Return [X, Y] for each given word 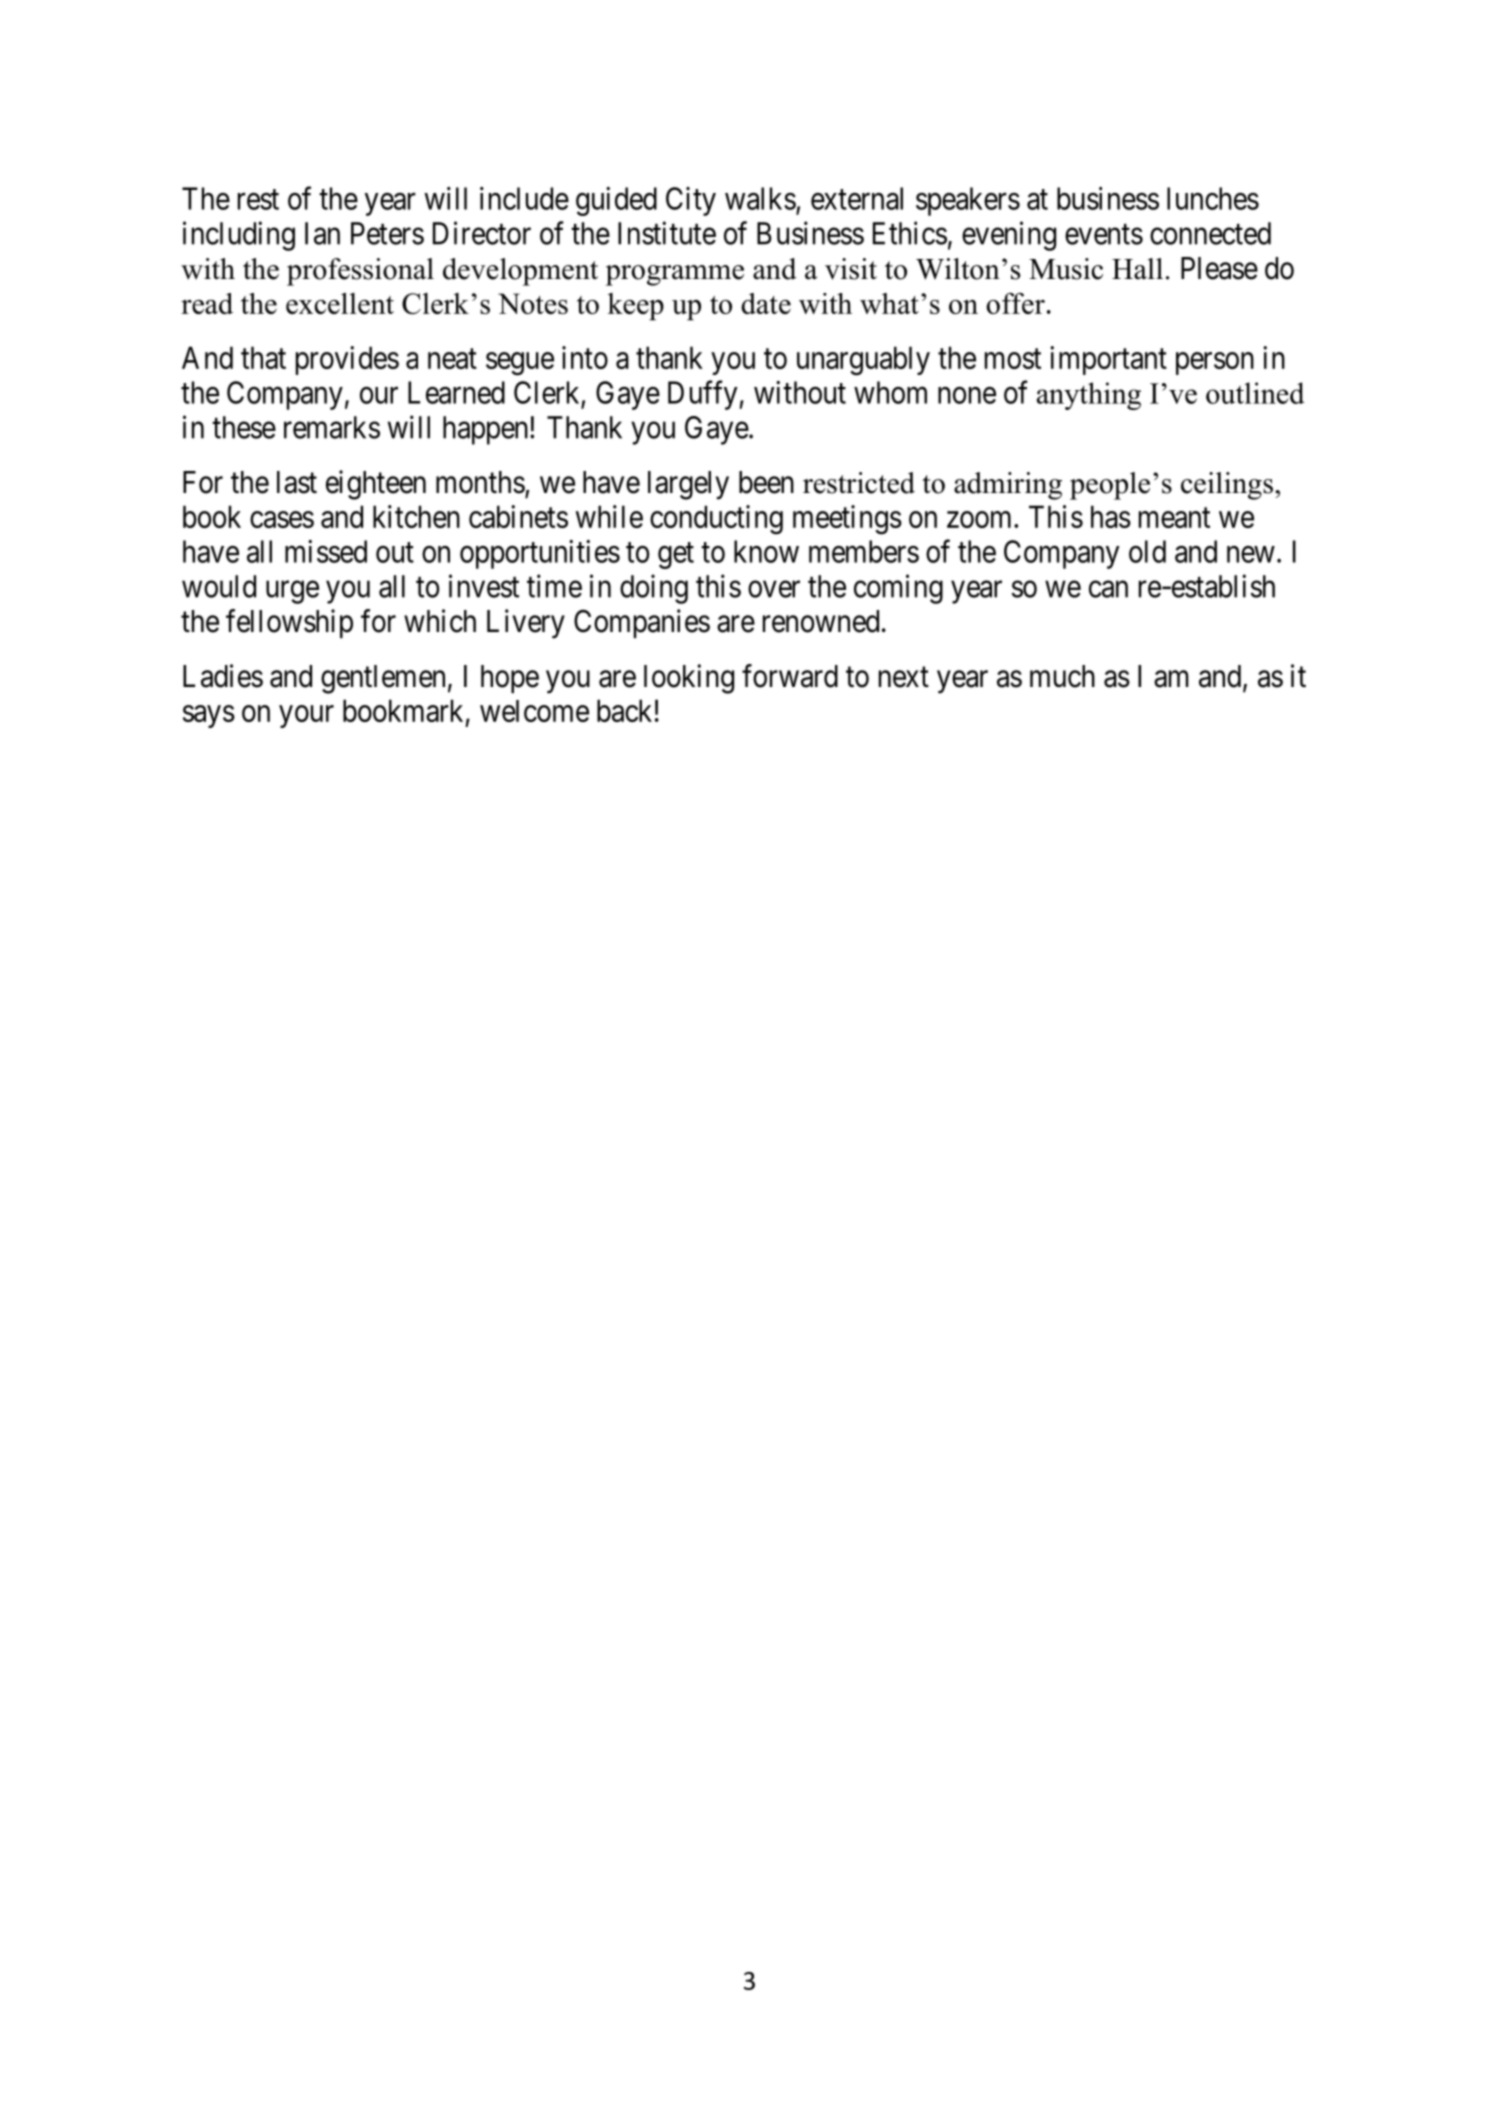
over [774, 589]
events [1104, 234]
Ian [322, 233]
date [766, 303]
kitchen [416, 516]
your [306, 716]
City [691, 201]
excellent [340, 303]
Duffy [704, 395]
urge [292, 592]
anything [1089, 396]
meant [1174, 518]
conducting [716, 520]
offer [1015, 303]
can [1108, 589]
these [244, 427]
